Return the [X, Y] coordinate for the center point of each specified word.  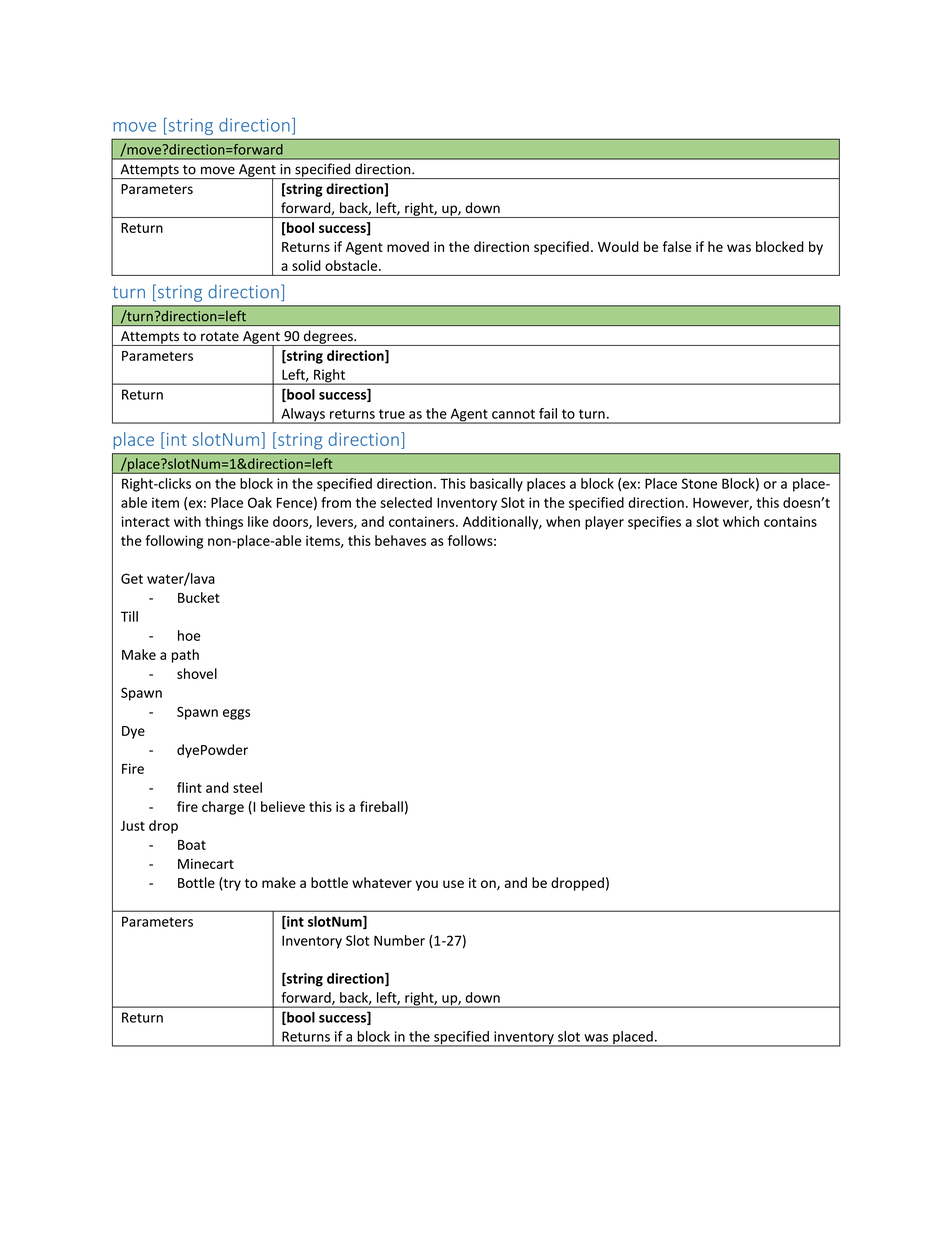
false [676, 246]
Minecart [206, 864]
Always [303, 416]
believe [283, 806]
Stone [699, 483]
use [453, 884]
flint [189, 787]
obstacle [352, 265]
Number [399, 940]
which [741, 521]
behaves [400, 540]
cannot [513, 414]
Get [132, 578]
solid [306, 265]
